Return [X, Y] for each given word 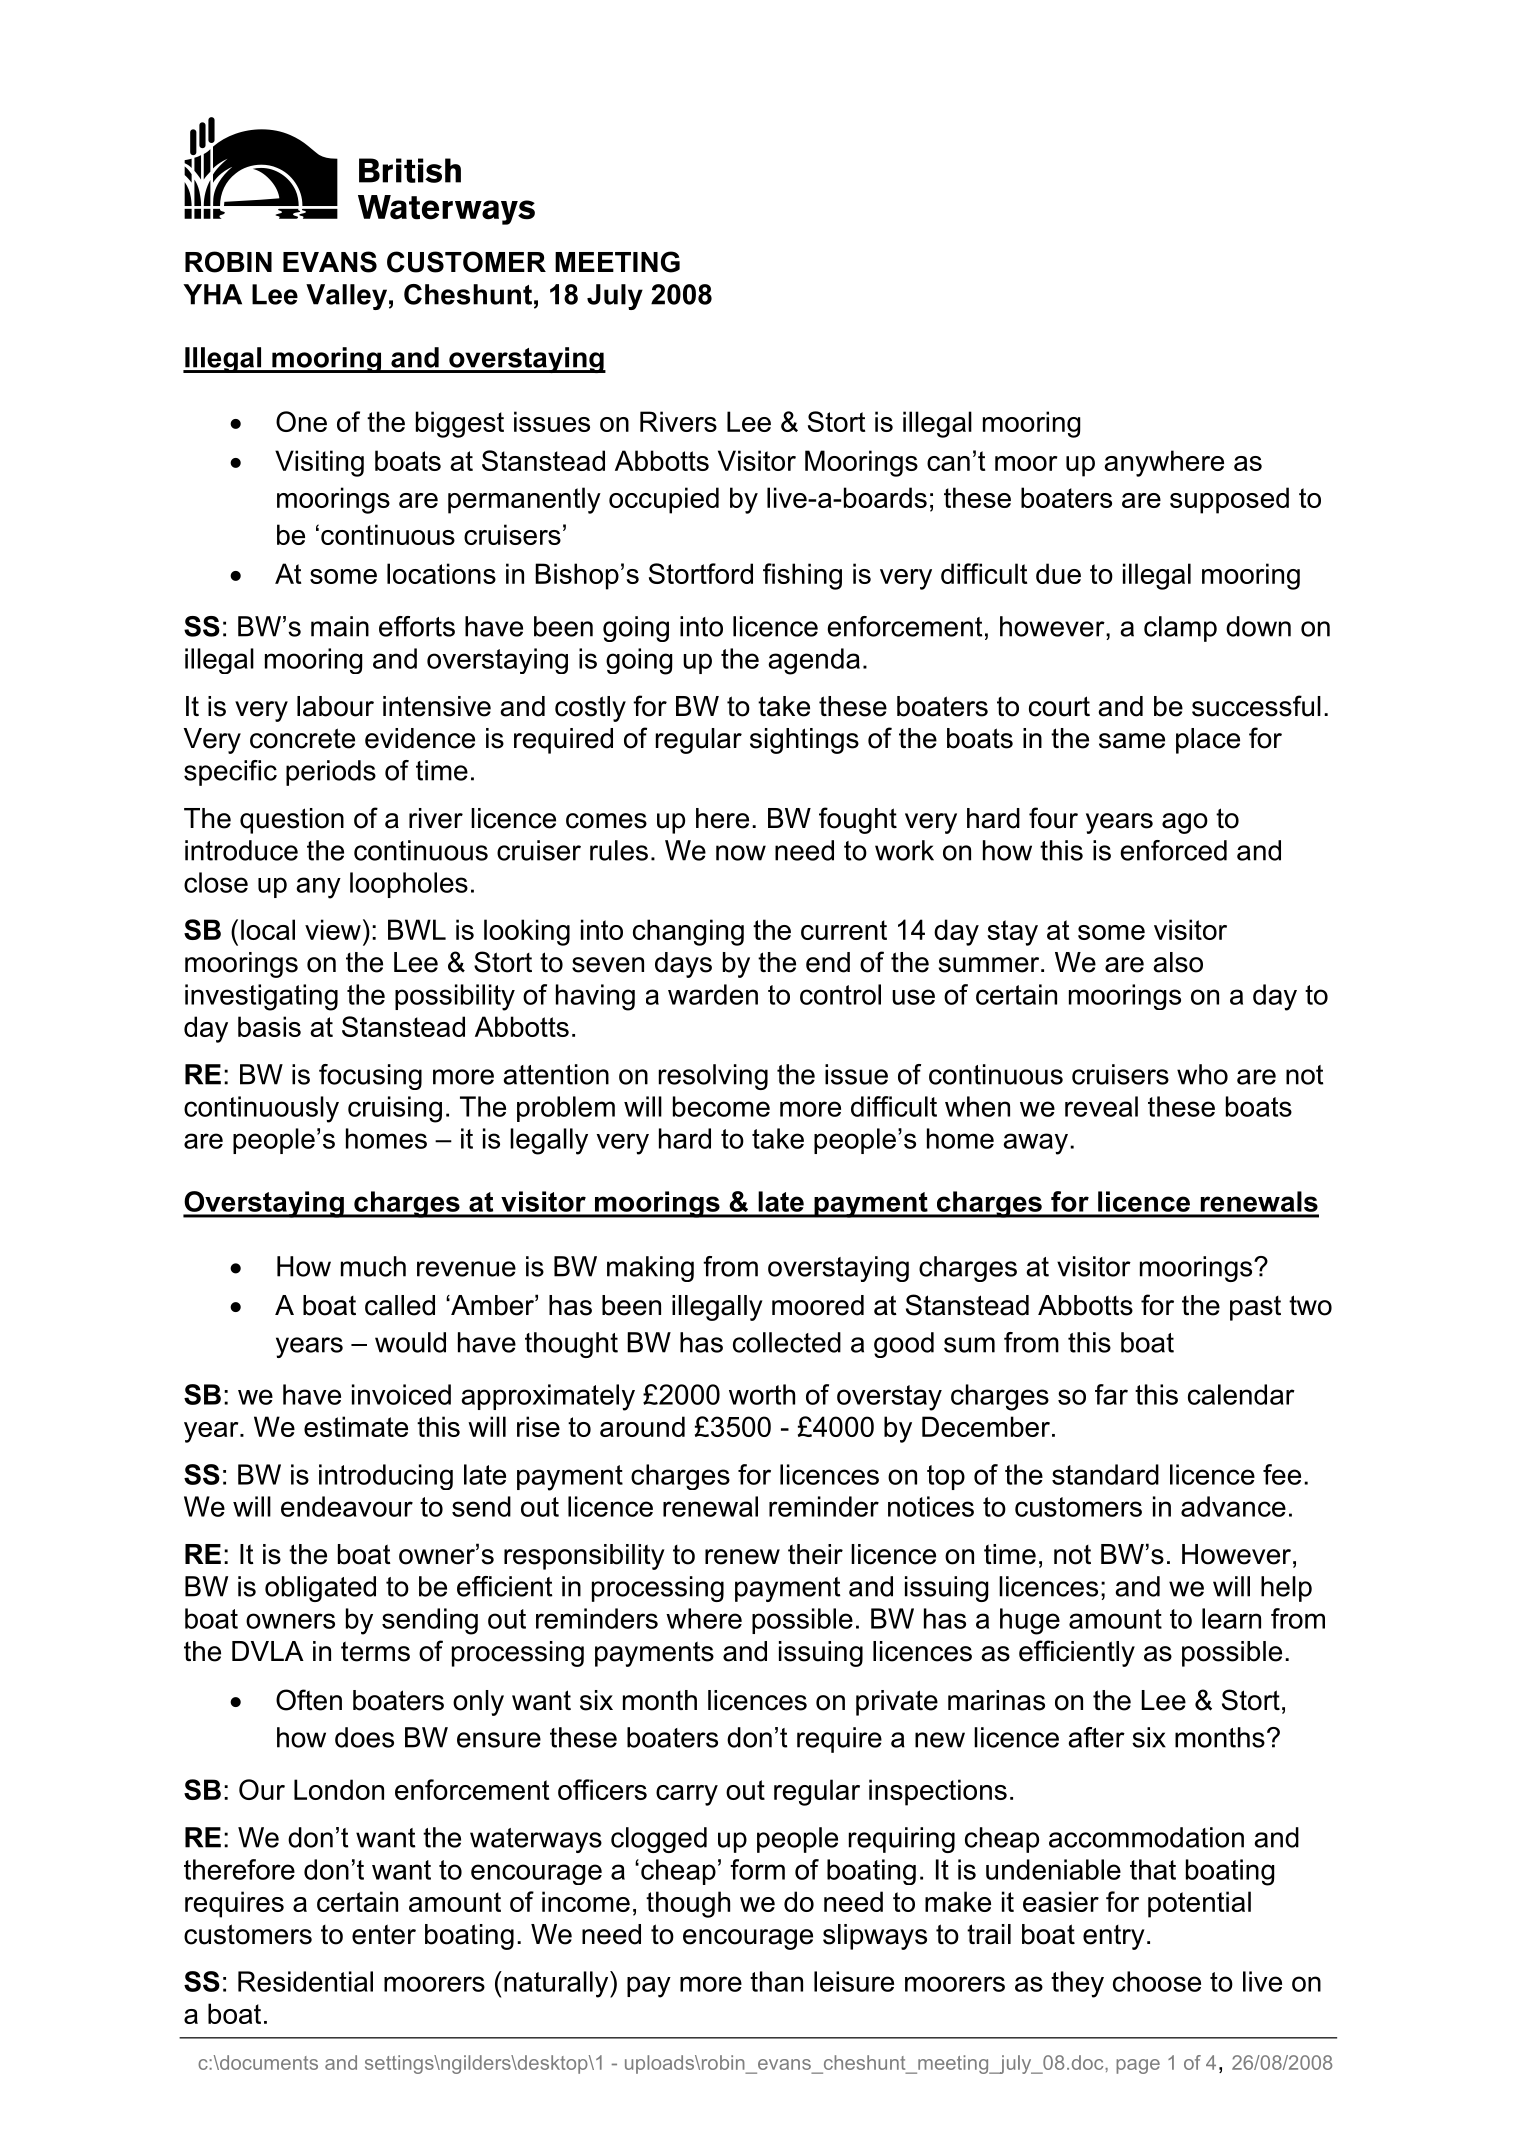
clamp [1180, 629]
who [1202, 1074]
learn [1231, 1618]
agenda [814, 661]
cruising [395, 1109]
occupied [664, 500]
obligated [320, 1589]
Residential [305, 1981]
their [815, 1554]
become [721, 1106]
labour [335, 706]
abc [359, 171]
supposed [1229, 500]
